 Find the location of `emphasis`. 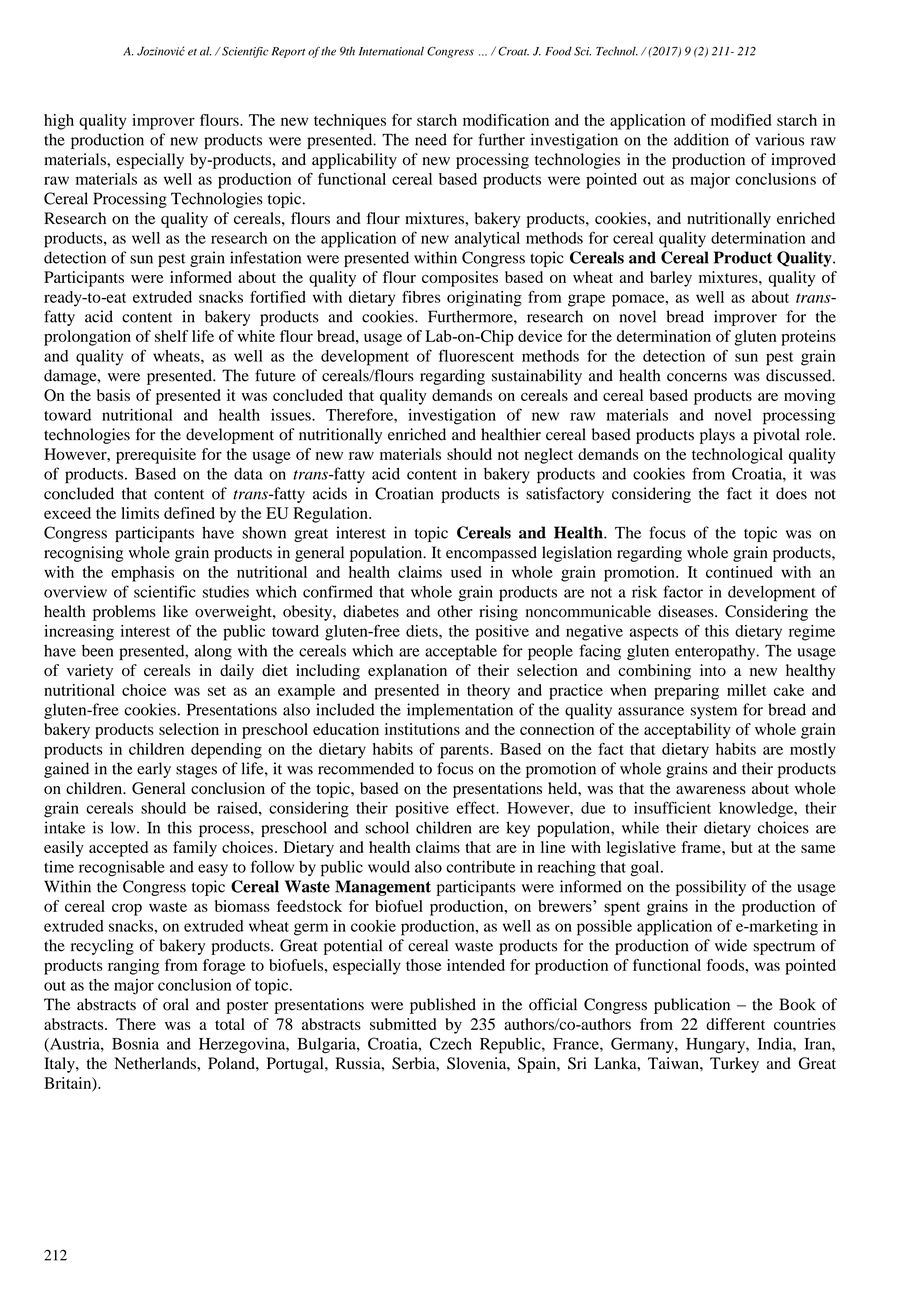

emphasis is located at coordinates (142, 574).
